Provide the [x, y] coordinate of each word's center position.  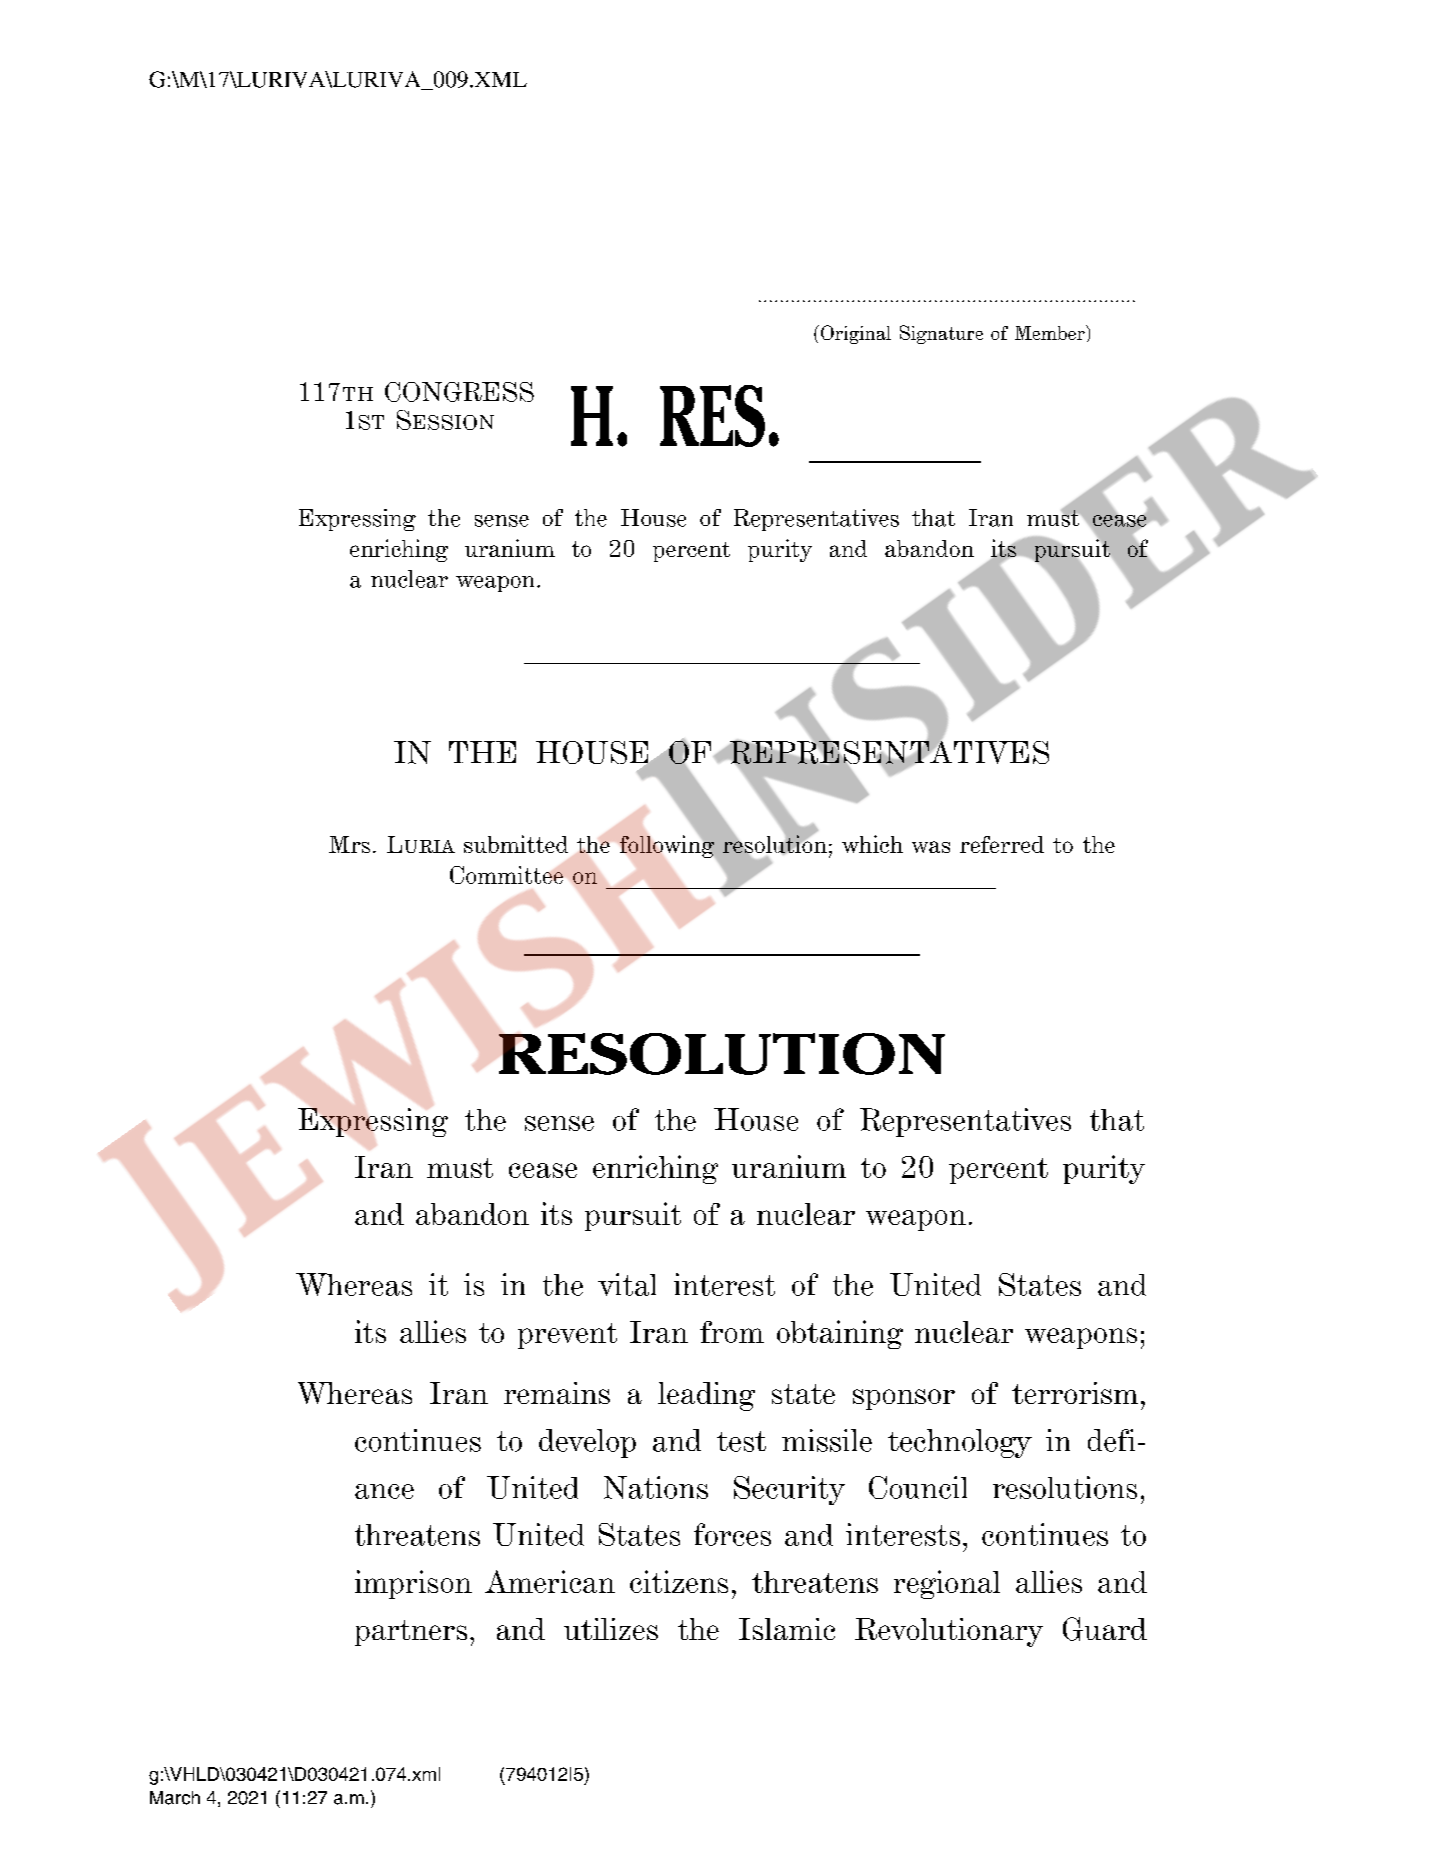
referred [1002, 844]
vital [627, 1284]
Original [856, 334]
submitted [516, 844]
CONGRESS [459, 392]
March [175, 1798]
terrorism [1075, 1393]
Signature [941, 334]
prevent [567, 1336]
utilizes [611, 1629]
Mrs [349, 844]
